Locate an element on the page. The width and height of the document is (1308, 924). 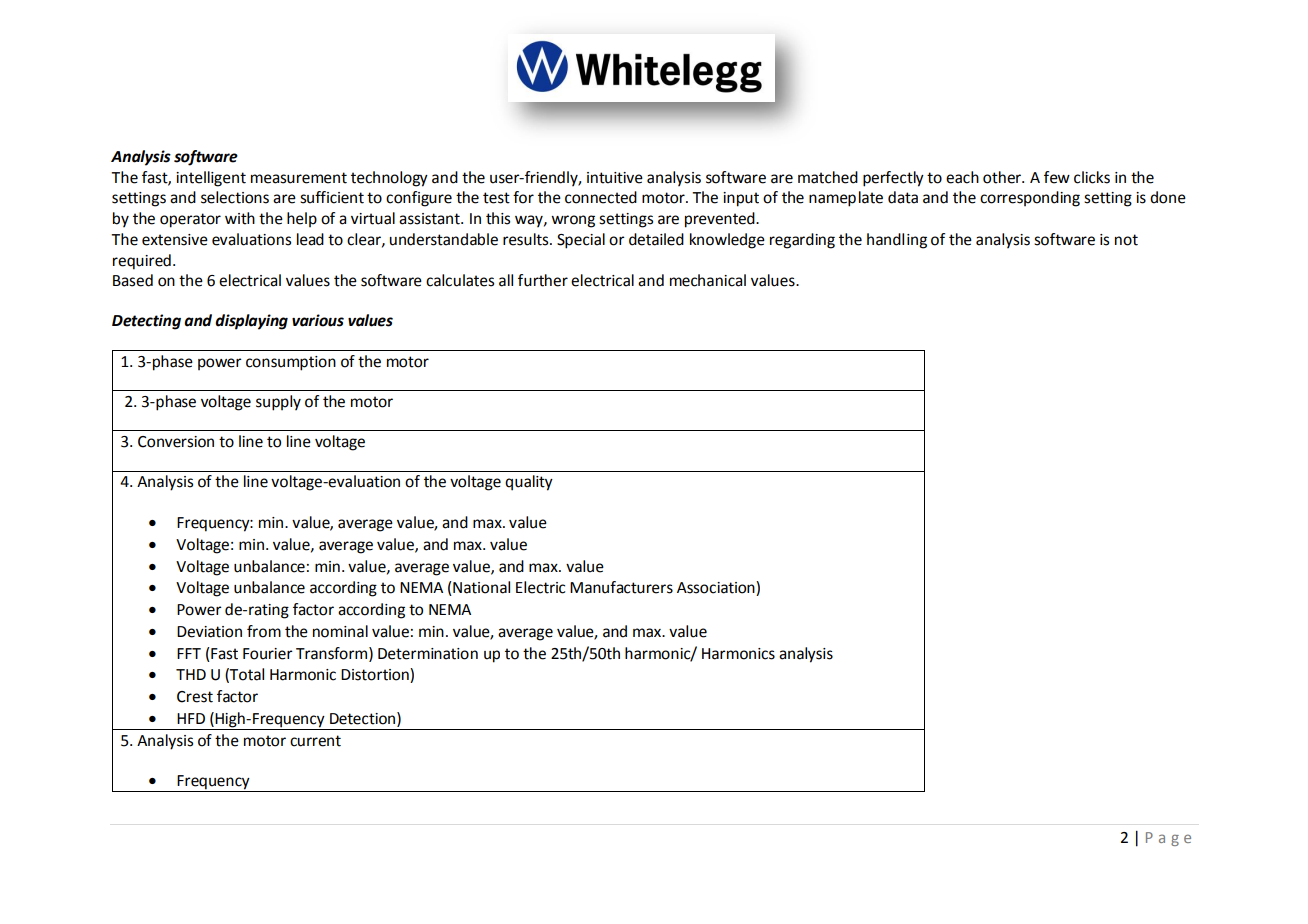
selections is located at coordinates (235, 197).
